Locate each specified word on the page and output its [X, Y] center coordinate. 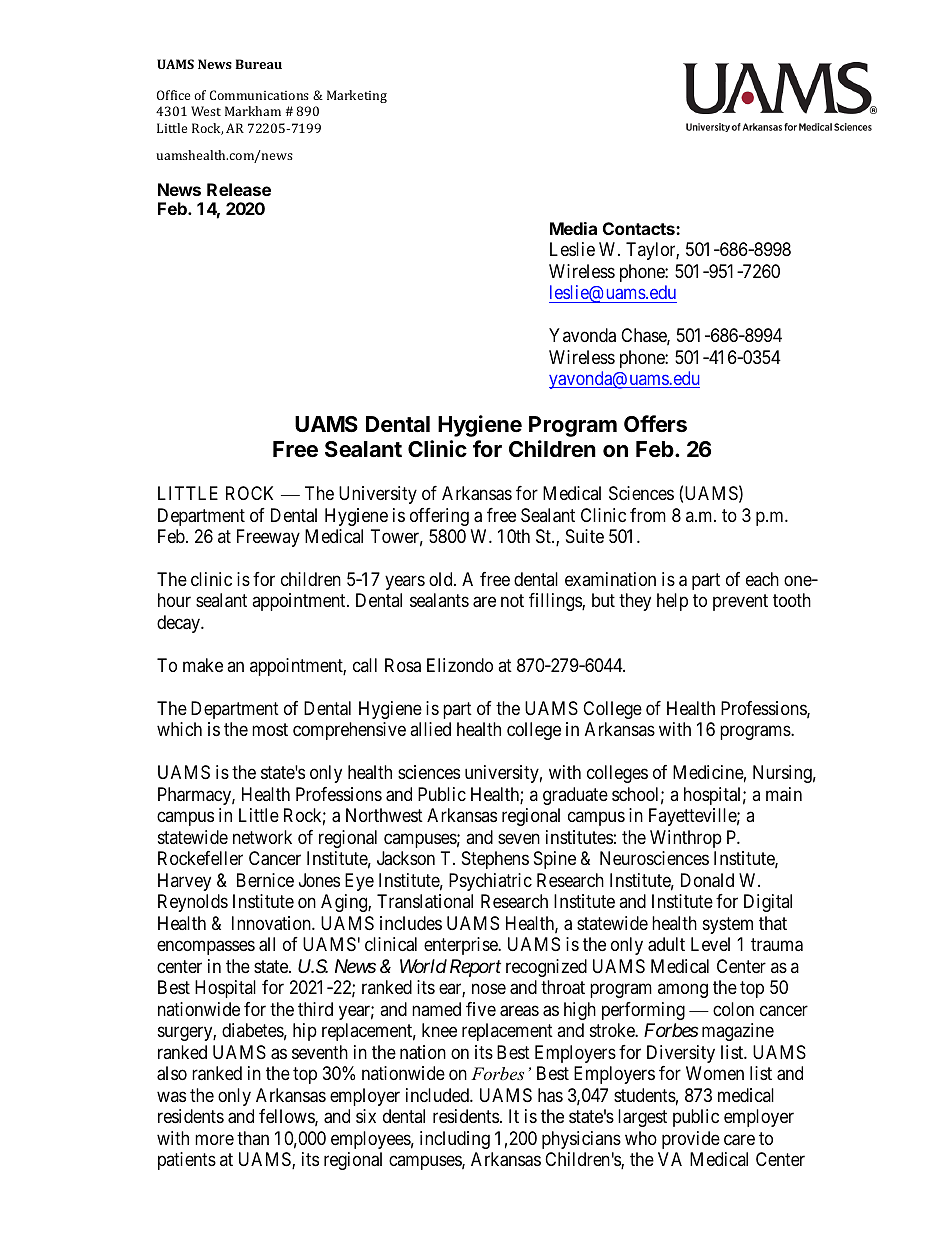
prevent [740, 603]
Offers [655, 424]
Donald [707, 880]
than [253, 1138]
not [512, 601]
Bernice [265, 880]
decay [179, 624]
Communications [259, 95]
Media [573, 228]
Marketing [357, 96]
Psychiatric [490, 882]
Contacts [640, 228]
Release [239, 189]
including [455, 1140]
